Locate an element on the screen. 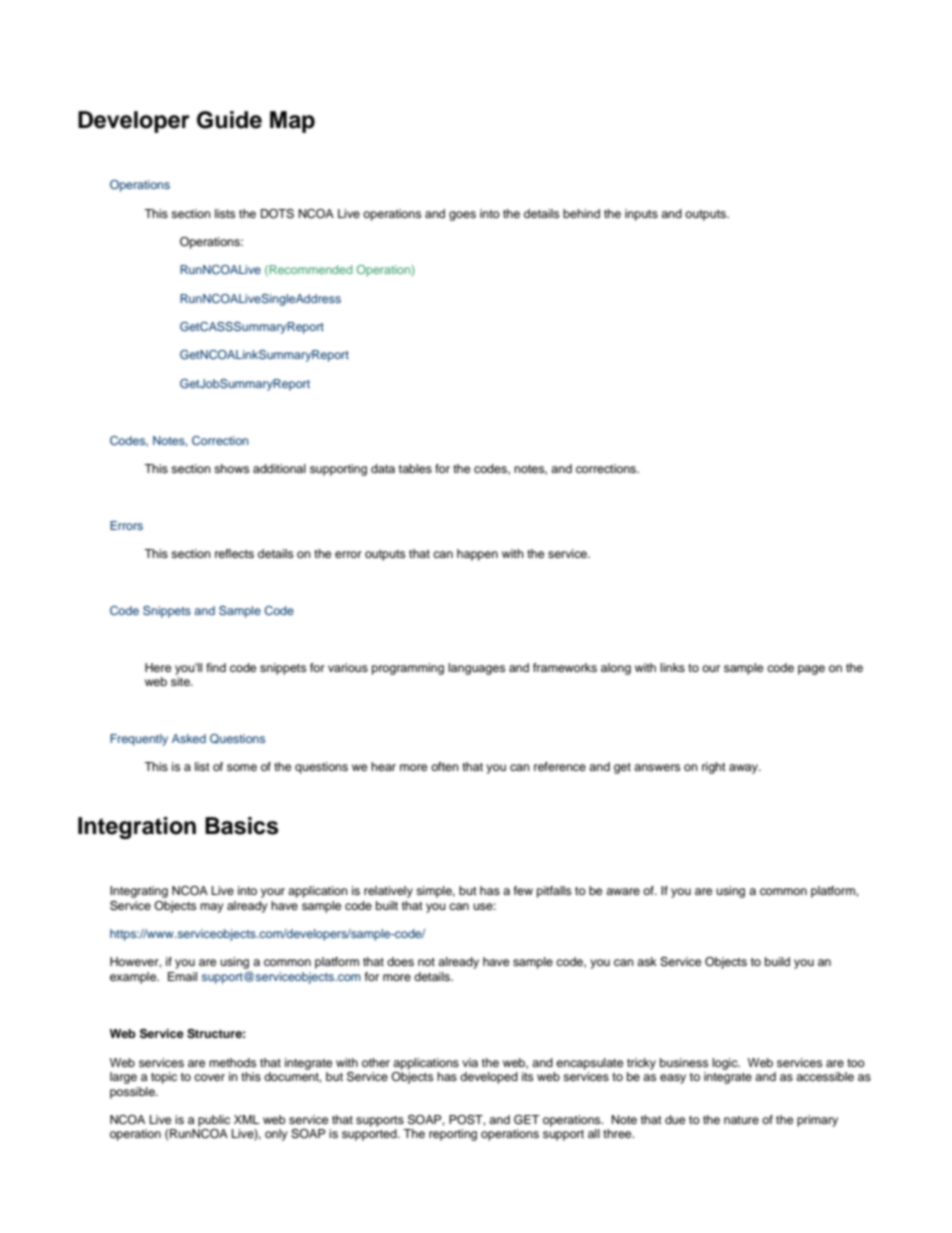  some is located at coordinates (242, 767).
